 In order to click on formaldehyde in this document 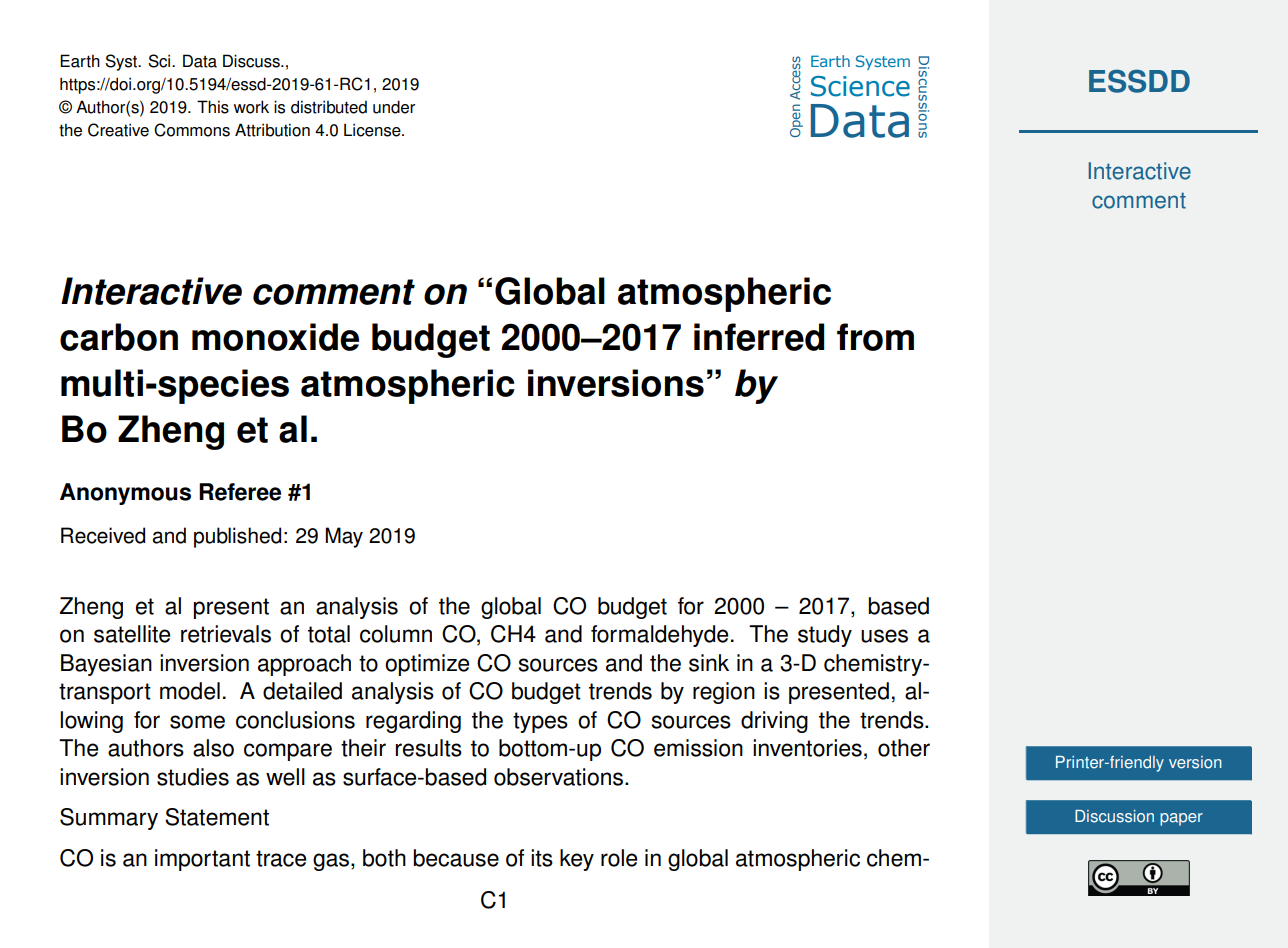, I will do `click(659, 636)`.
